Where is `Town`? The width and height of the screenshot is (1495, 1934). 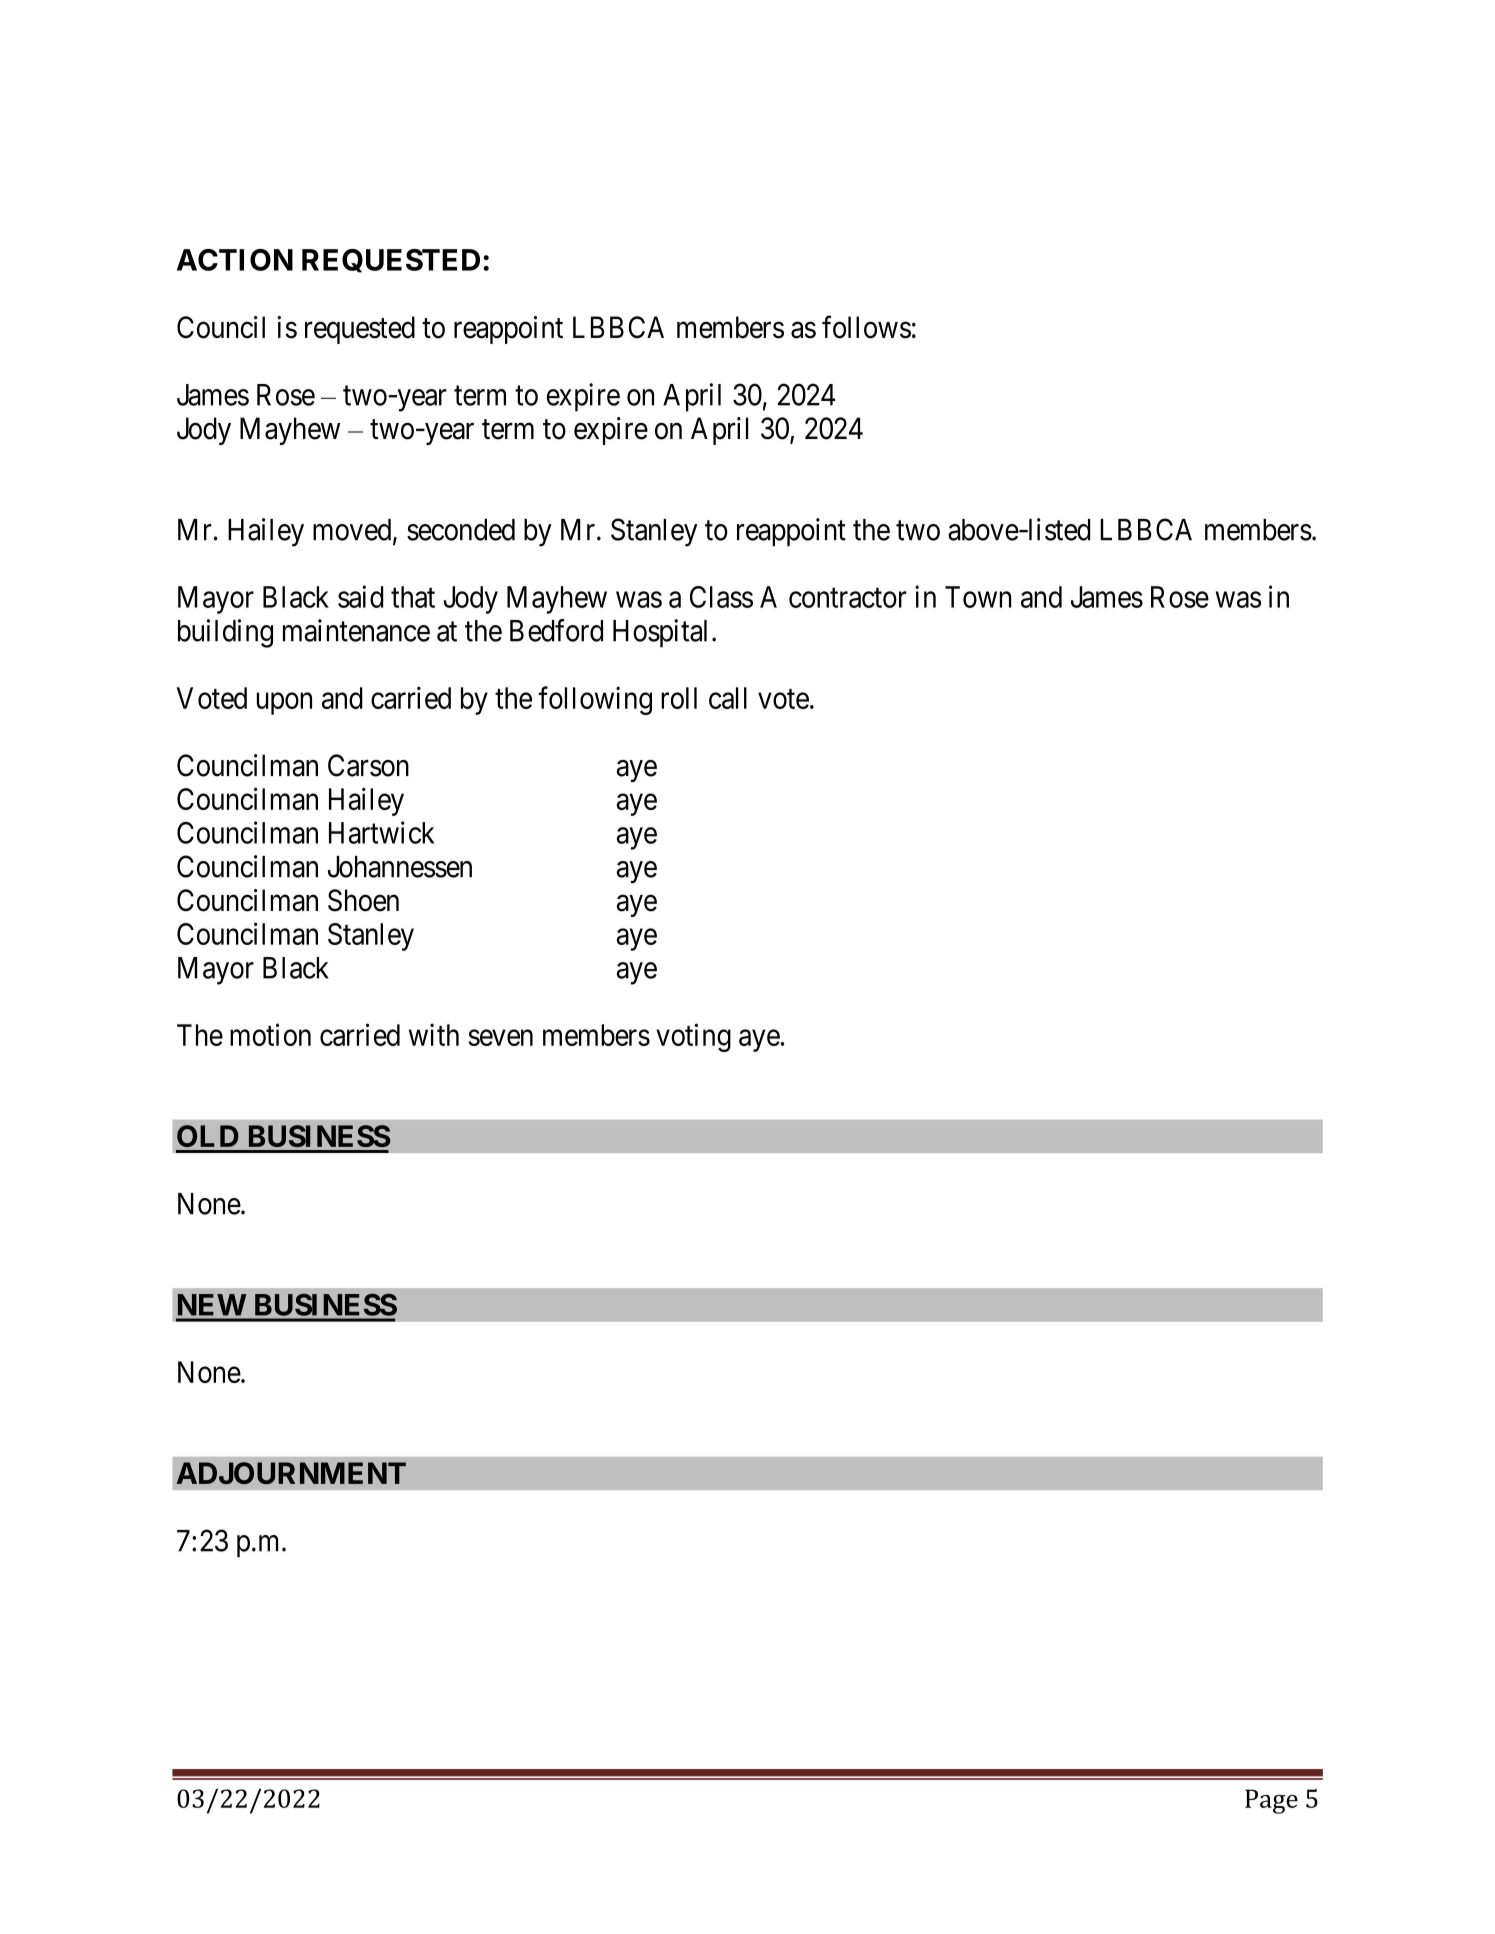
Town is located at coordinates (978, 597).
